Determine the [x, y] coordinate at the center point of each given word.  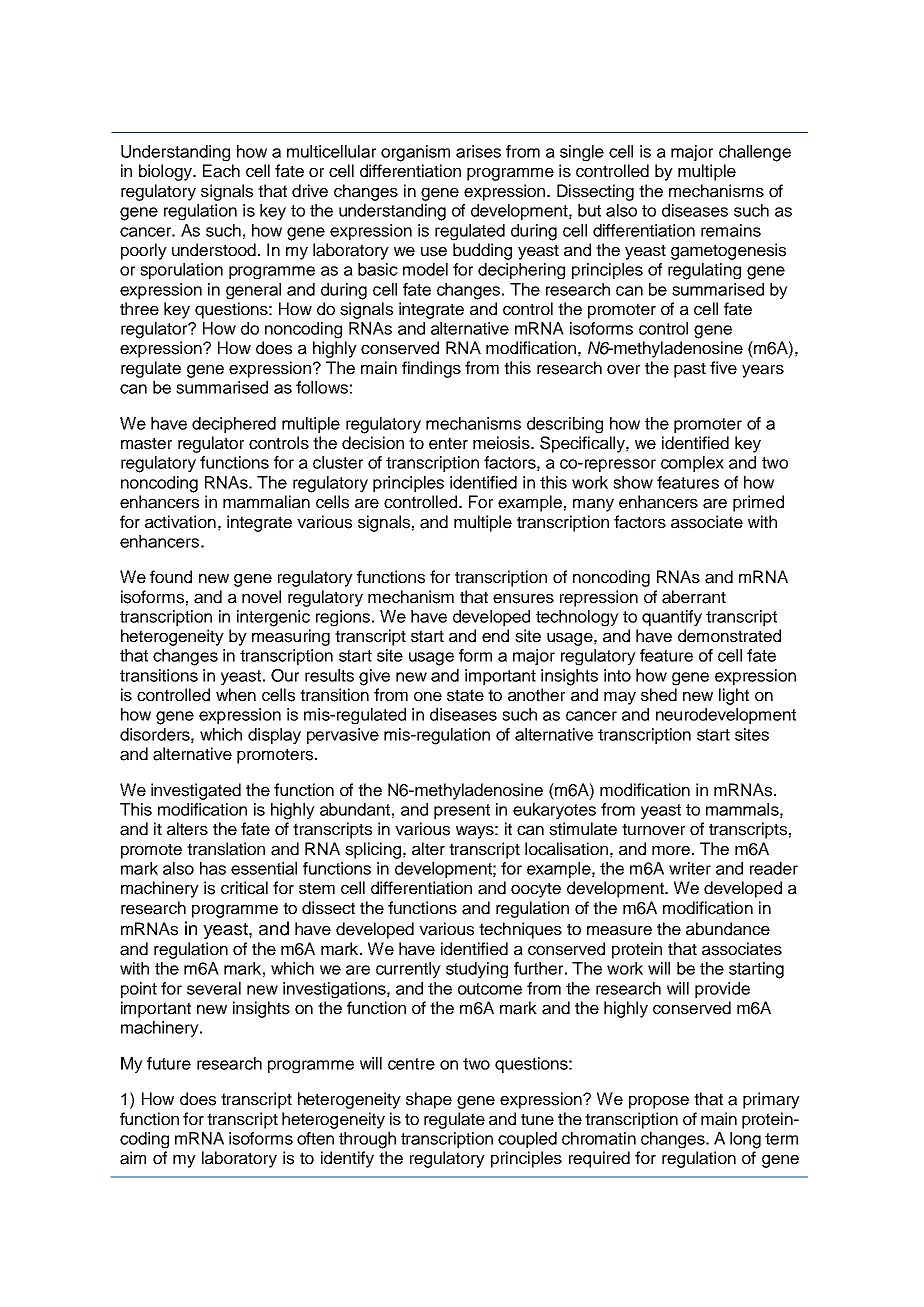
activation [180, 522]
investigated [196, 791]
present [462, 811]
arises [478, 151]
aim [133, 1158]
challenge [755, 153]
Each [221, 171]
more [671, 851]
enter [448, 443]
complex [692, 464]
